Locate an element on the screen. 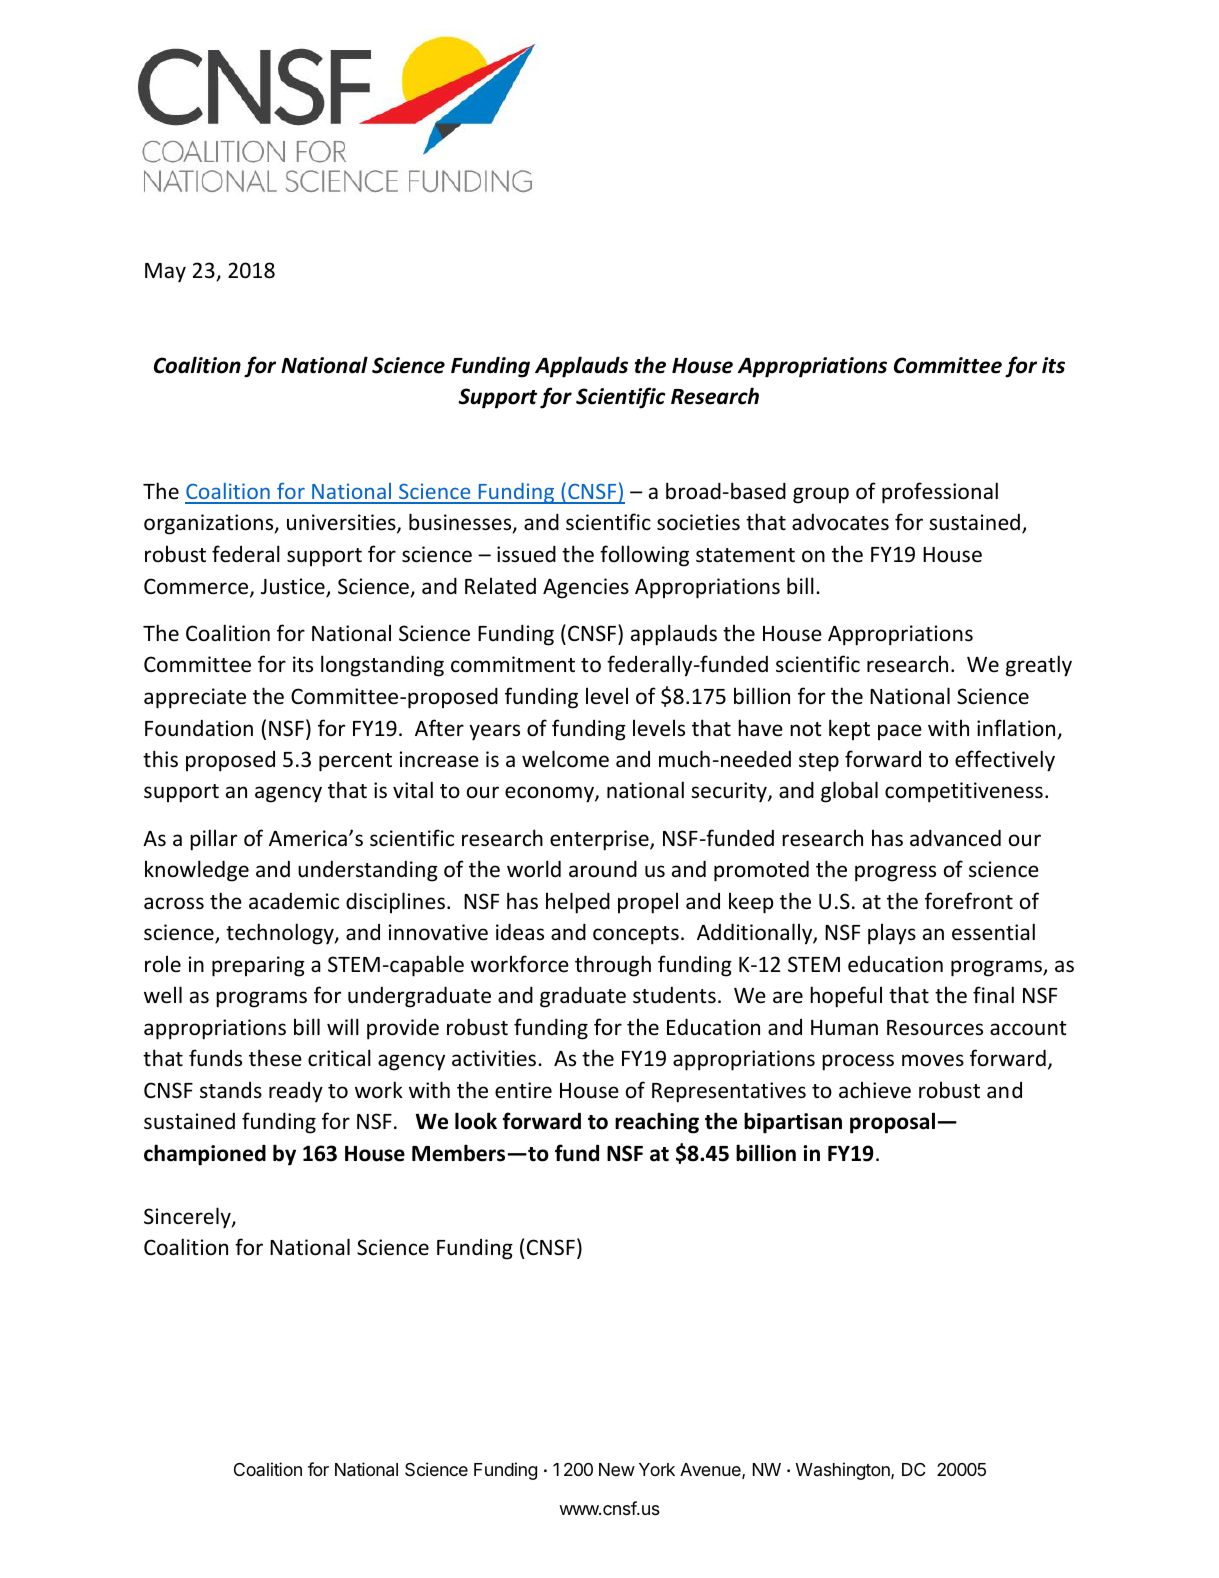 The height and width of the screenshot is (1578, 1219). New is located at coordinates (617, 1469).
